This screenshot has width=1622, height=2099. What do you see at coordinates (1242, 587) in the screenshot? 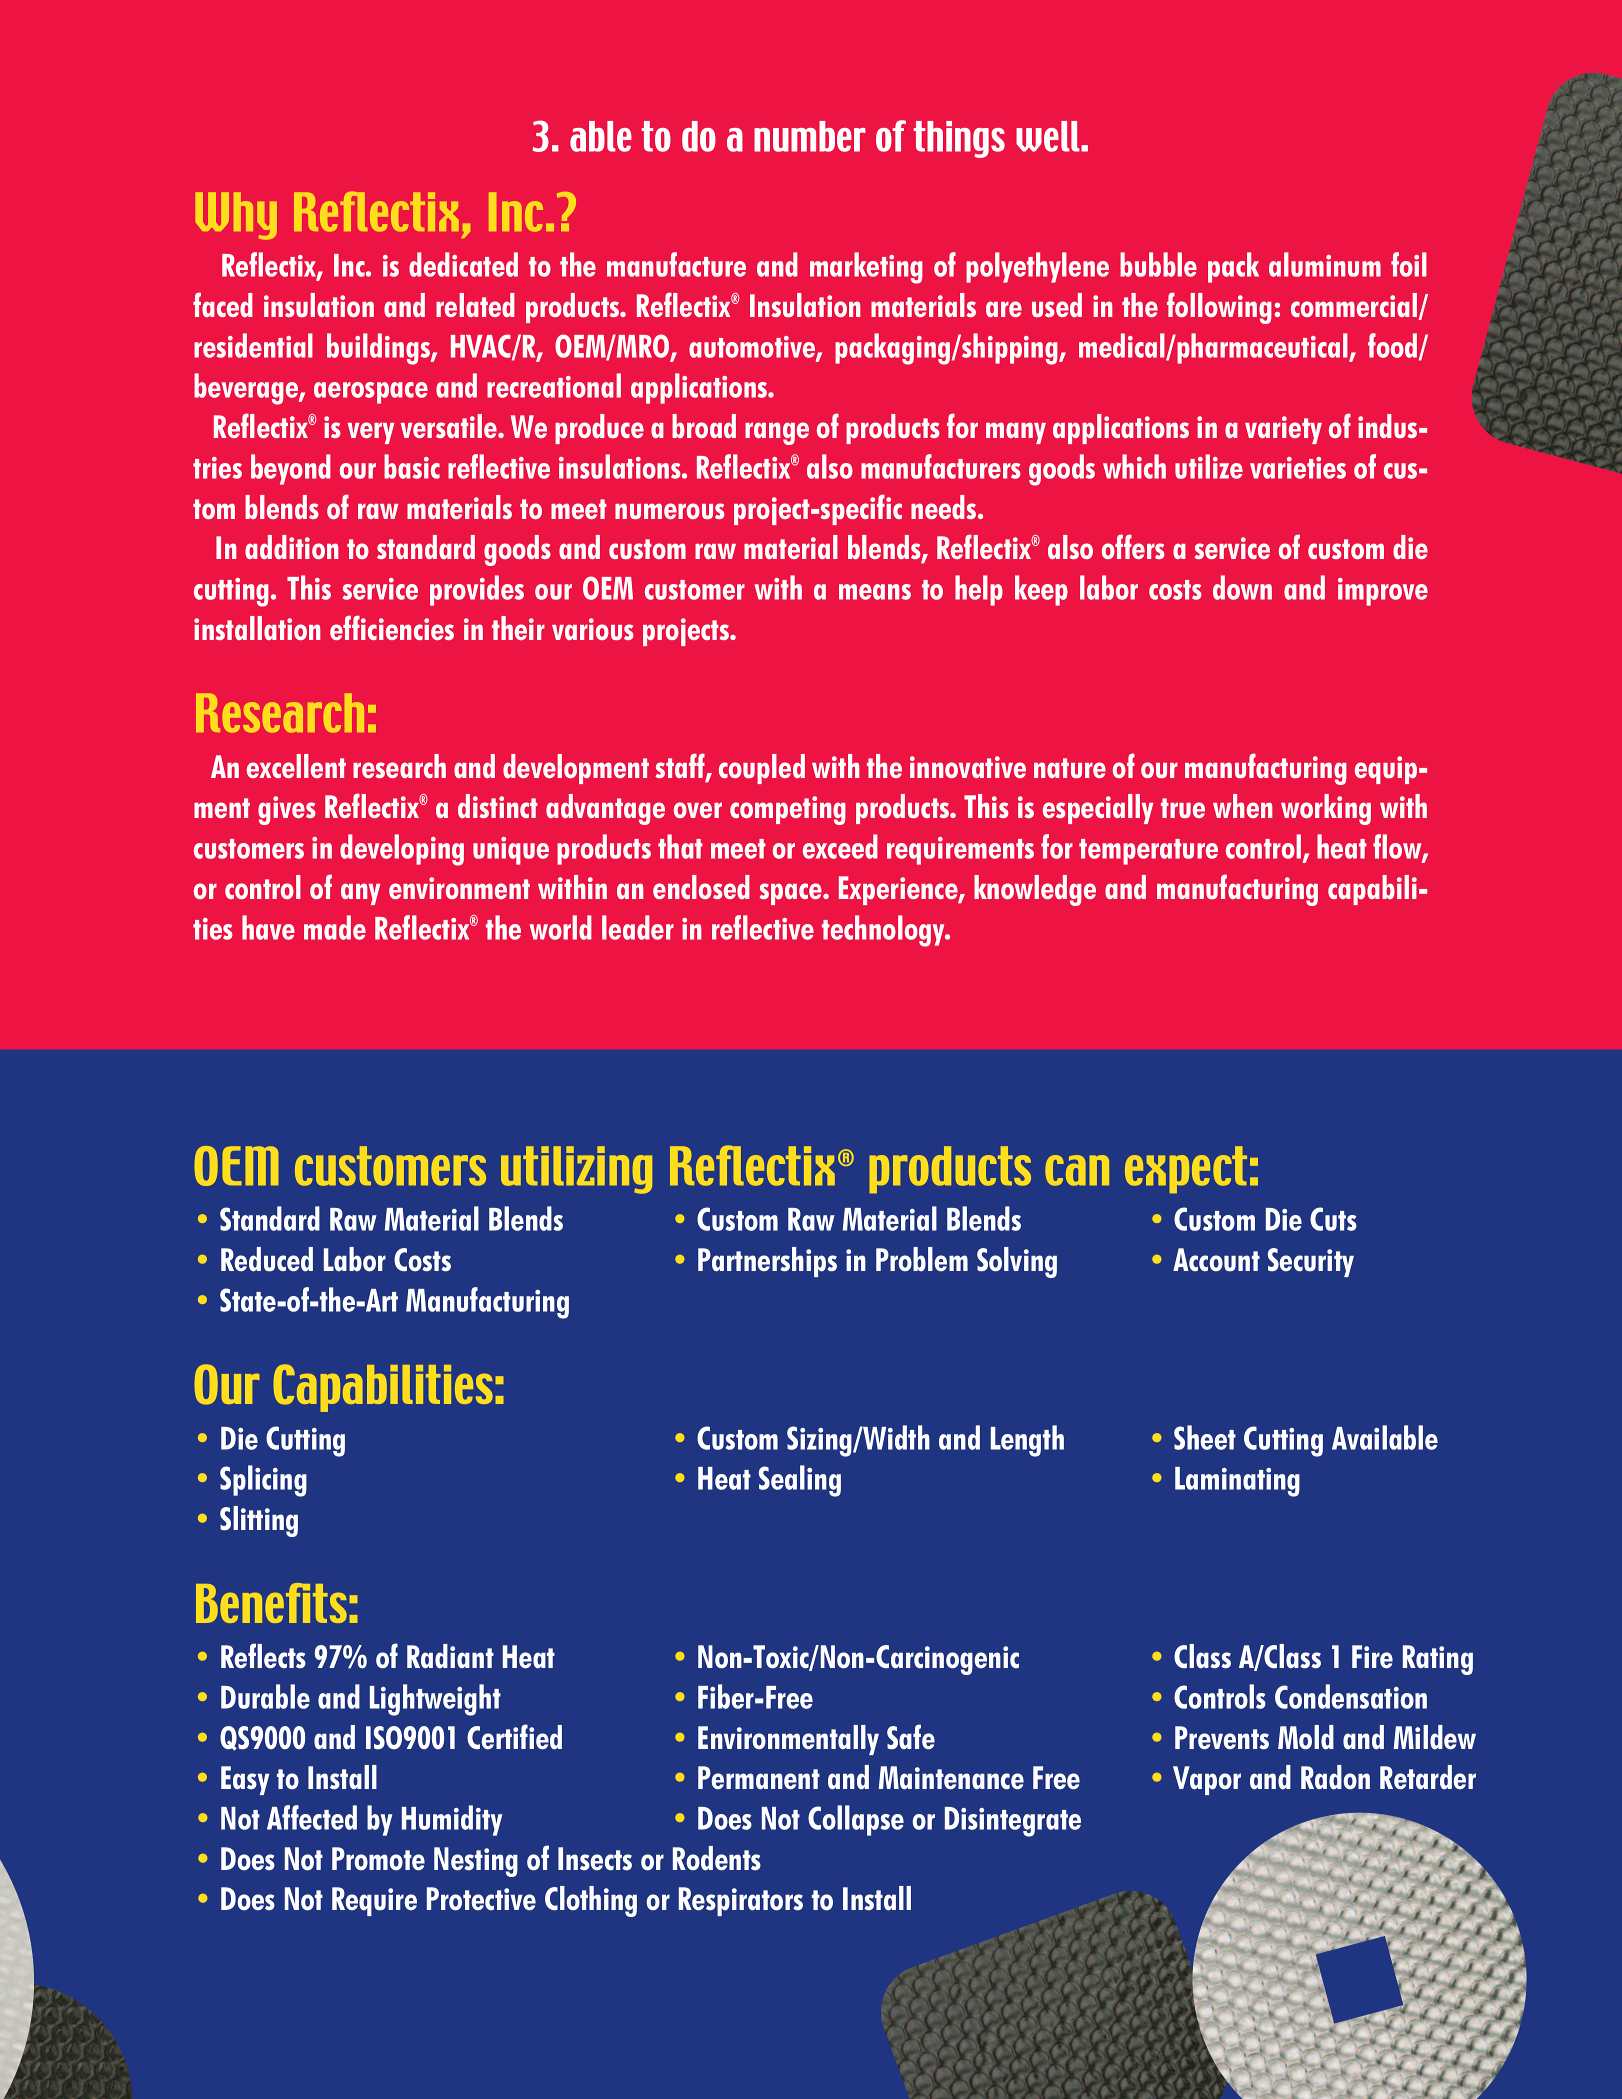
I see `down` at bounding box center [1242, 587].
